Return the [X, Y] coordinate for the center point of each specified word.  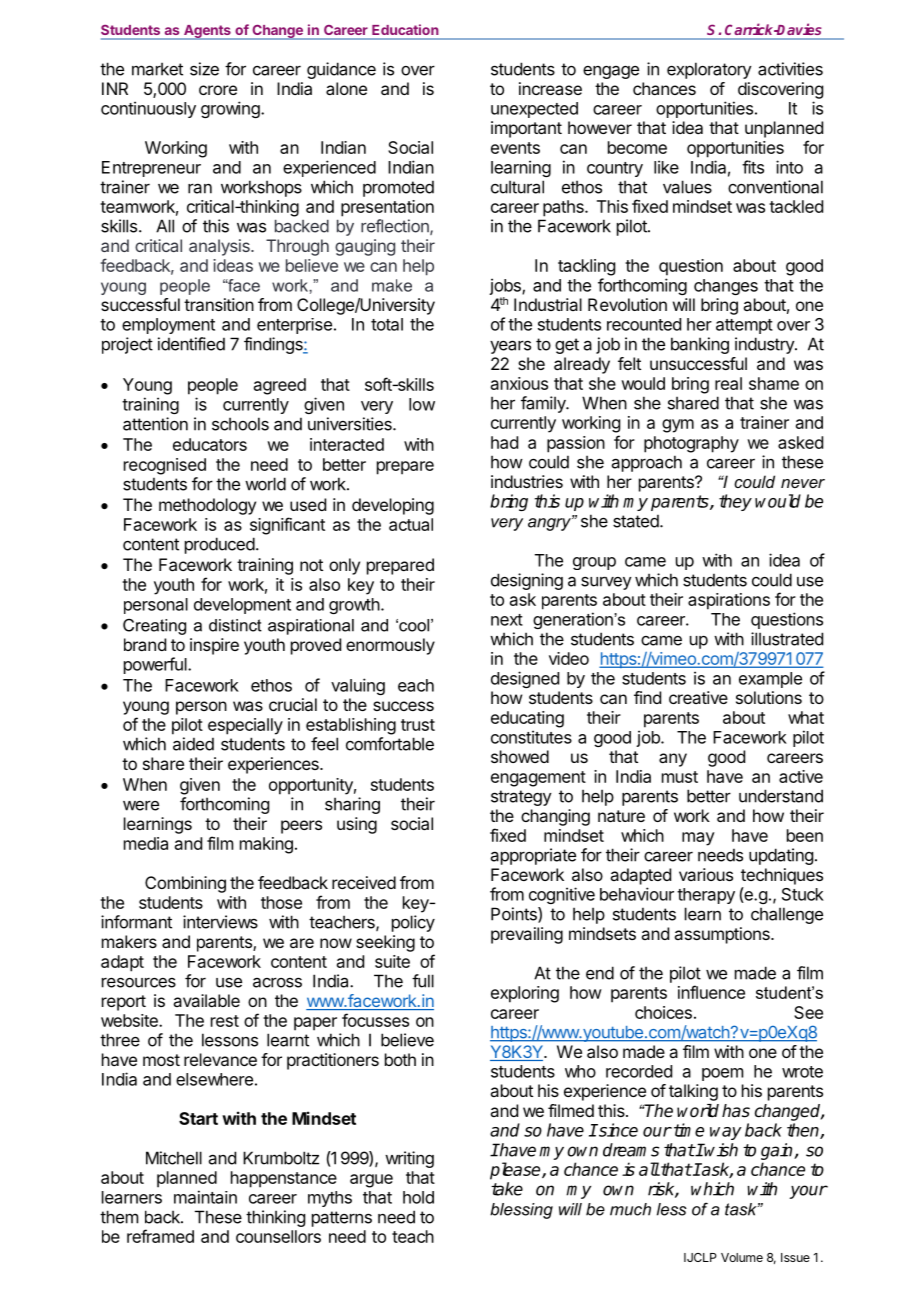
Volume [742, 1257]
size [204, 69]
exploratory [709, 70]
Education [405, 29]
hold [418, 1197]
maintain [205, 1197]
